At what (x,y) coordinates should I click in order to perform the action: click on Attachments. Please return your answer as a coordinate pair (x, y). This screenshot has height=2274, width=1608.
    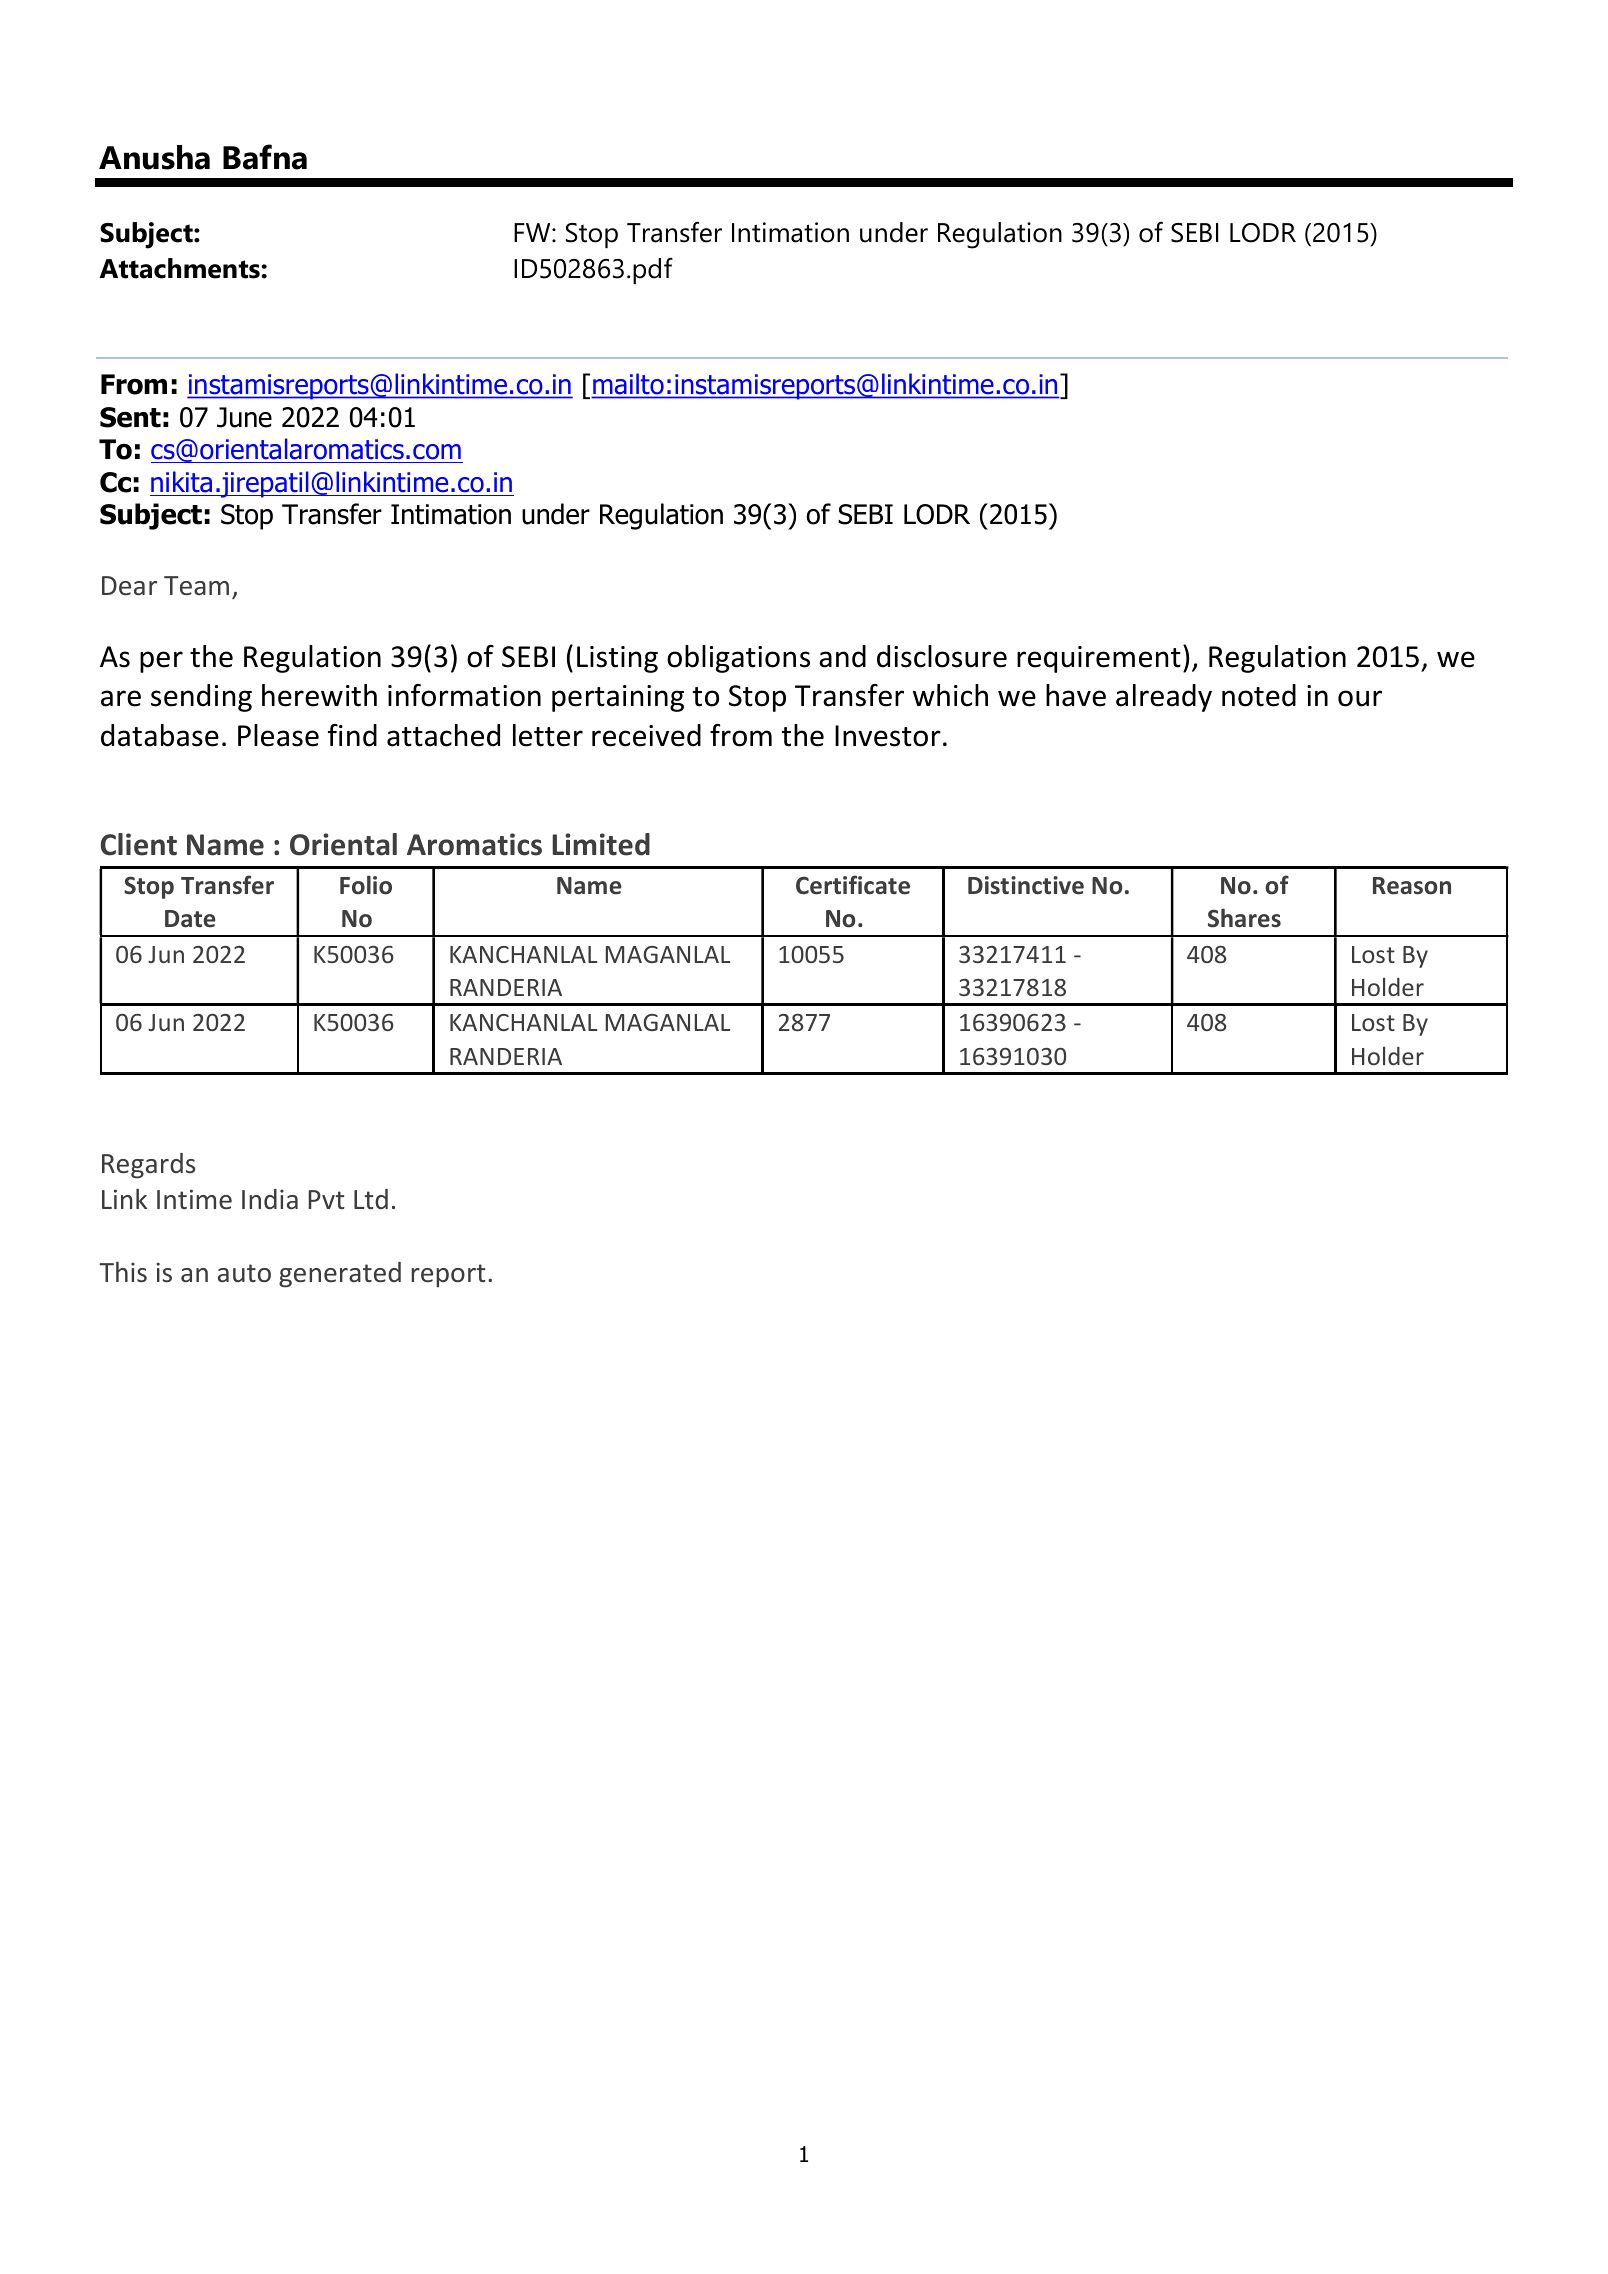
    Looking at the image, I should click on (180, 268).
